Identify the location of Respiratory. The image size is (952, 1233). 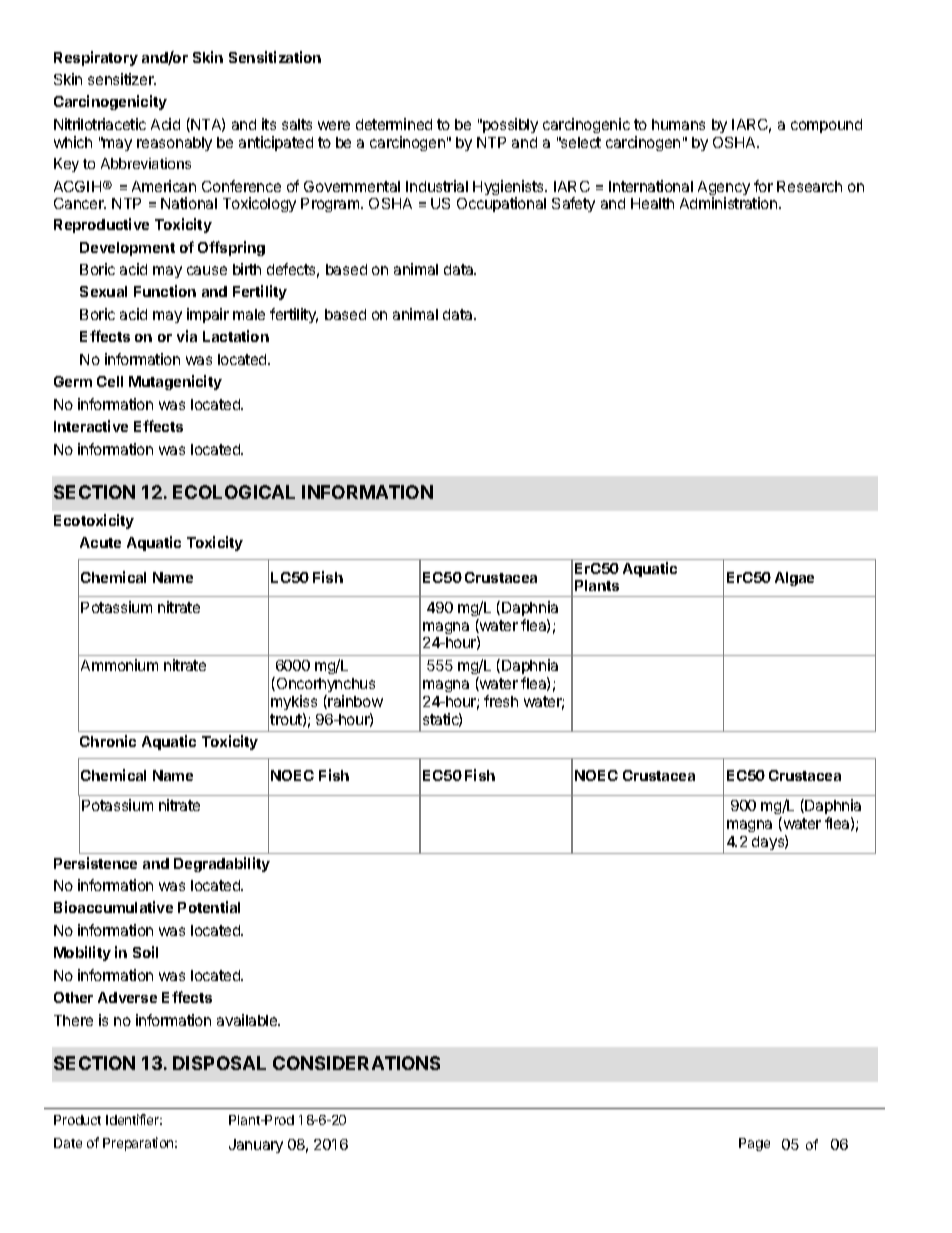
(96, 58).
